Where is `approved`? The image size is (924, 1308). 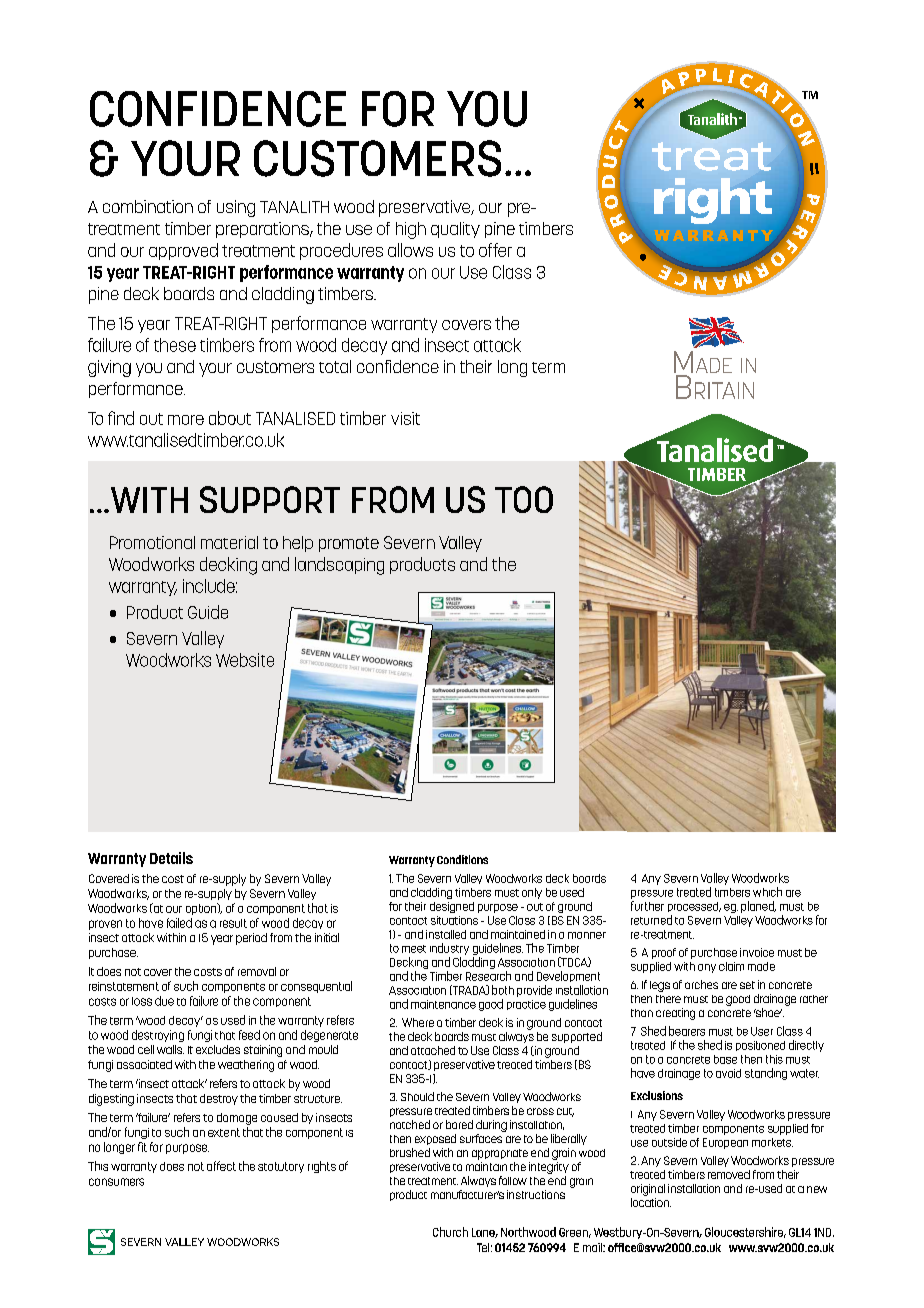
approved is located at coordinates (183, 251).
